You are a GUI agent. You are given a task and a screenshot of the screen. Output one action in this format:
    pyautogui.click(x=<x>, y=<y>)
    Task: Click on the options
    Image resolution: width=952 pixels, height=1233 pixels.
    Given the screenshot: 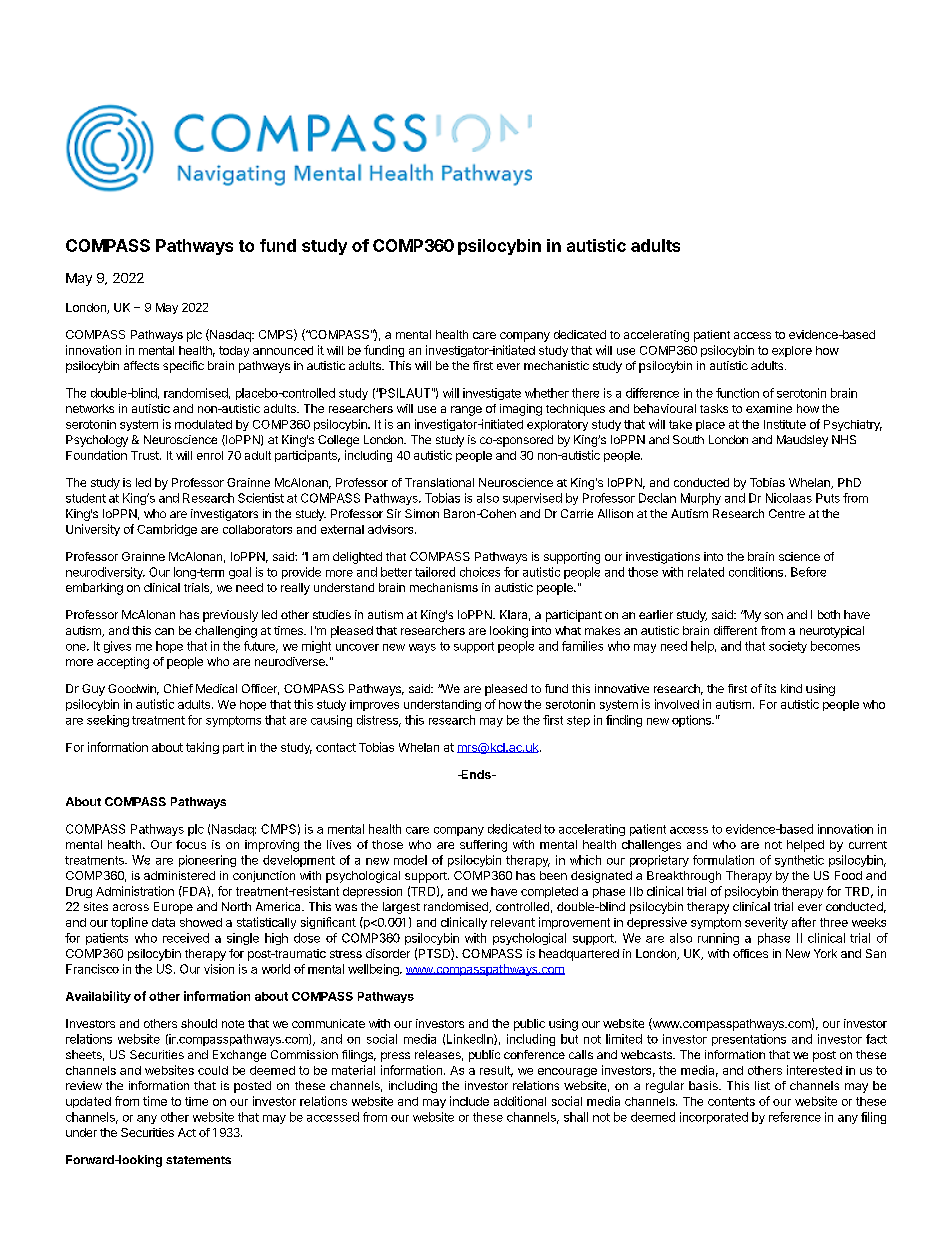 What is the action you would take?
    pyautogui.click(x=692, y=721)
